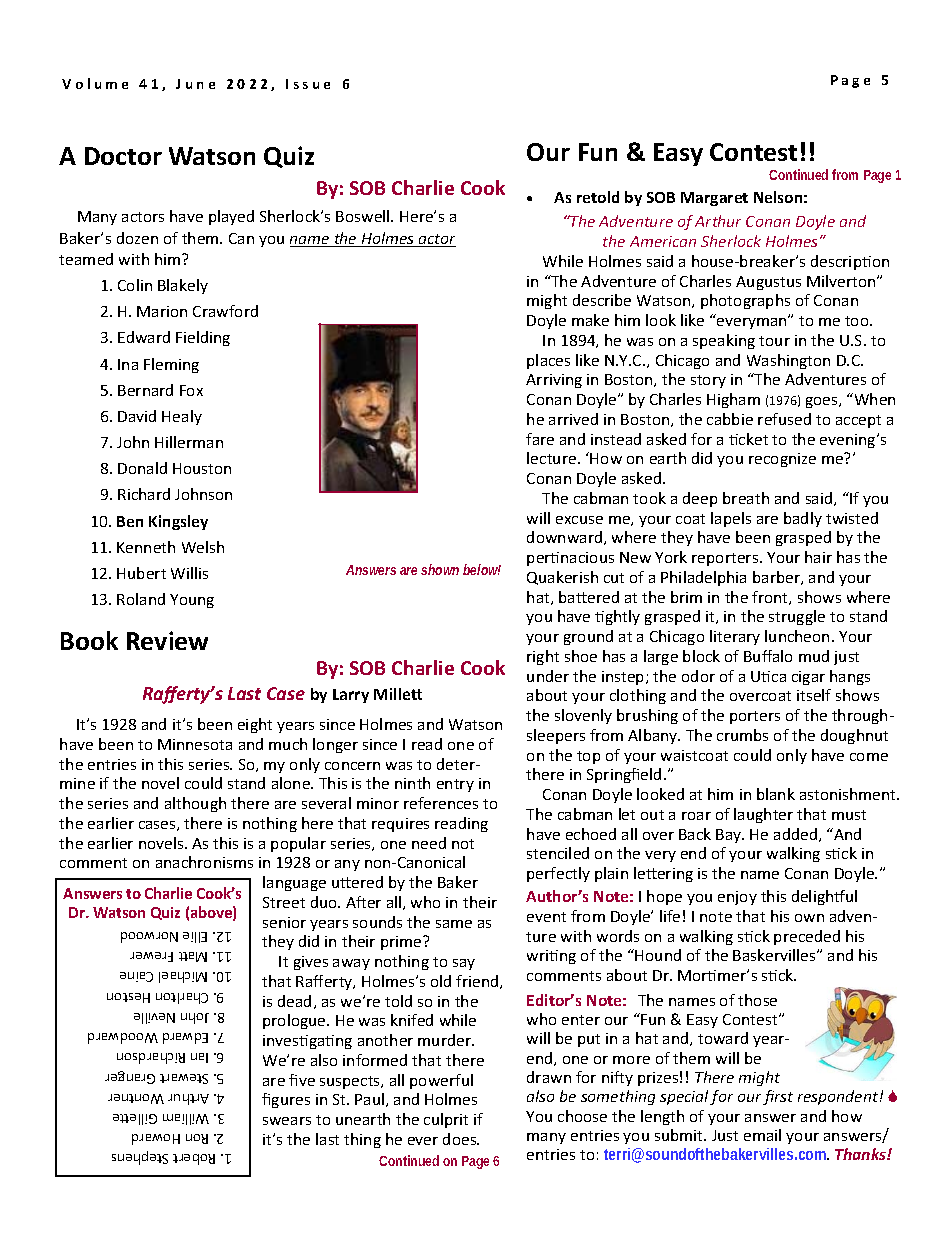  Describe the element at coordinates (797, 617) in the page. I see `struggle` at that location.
